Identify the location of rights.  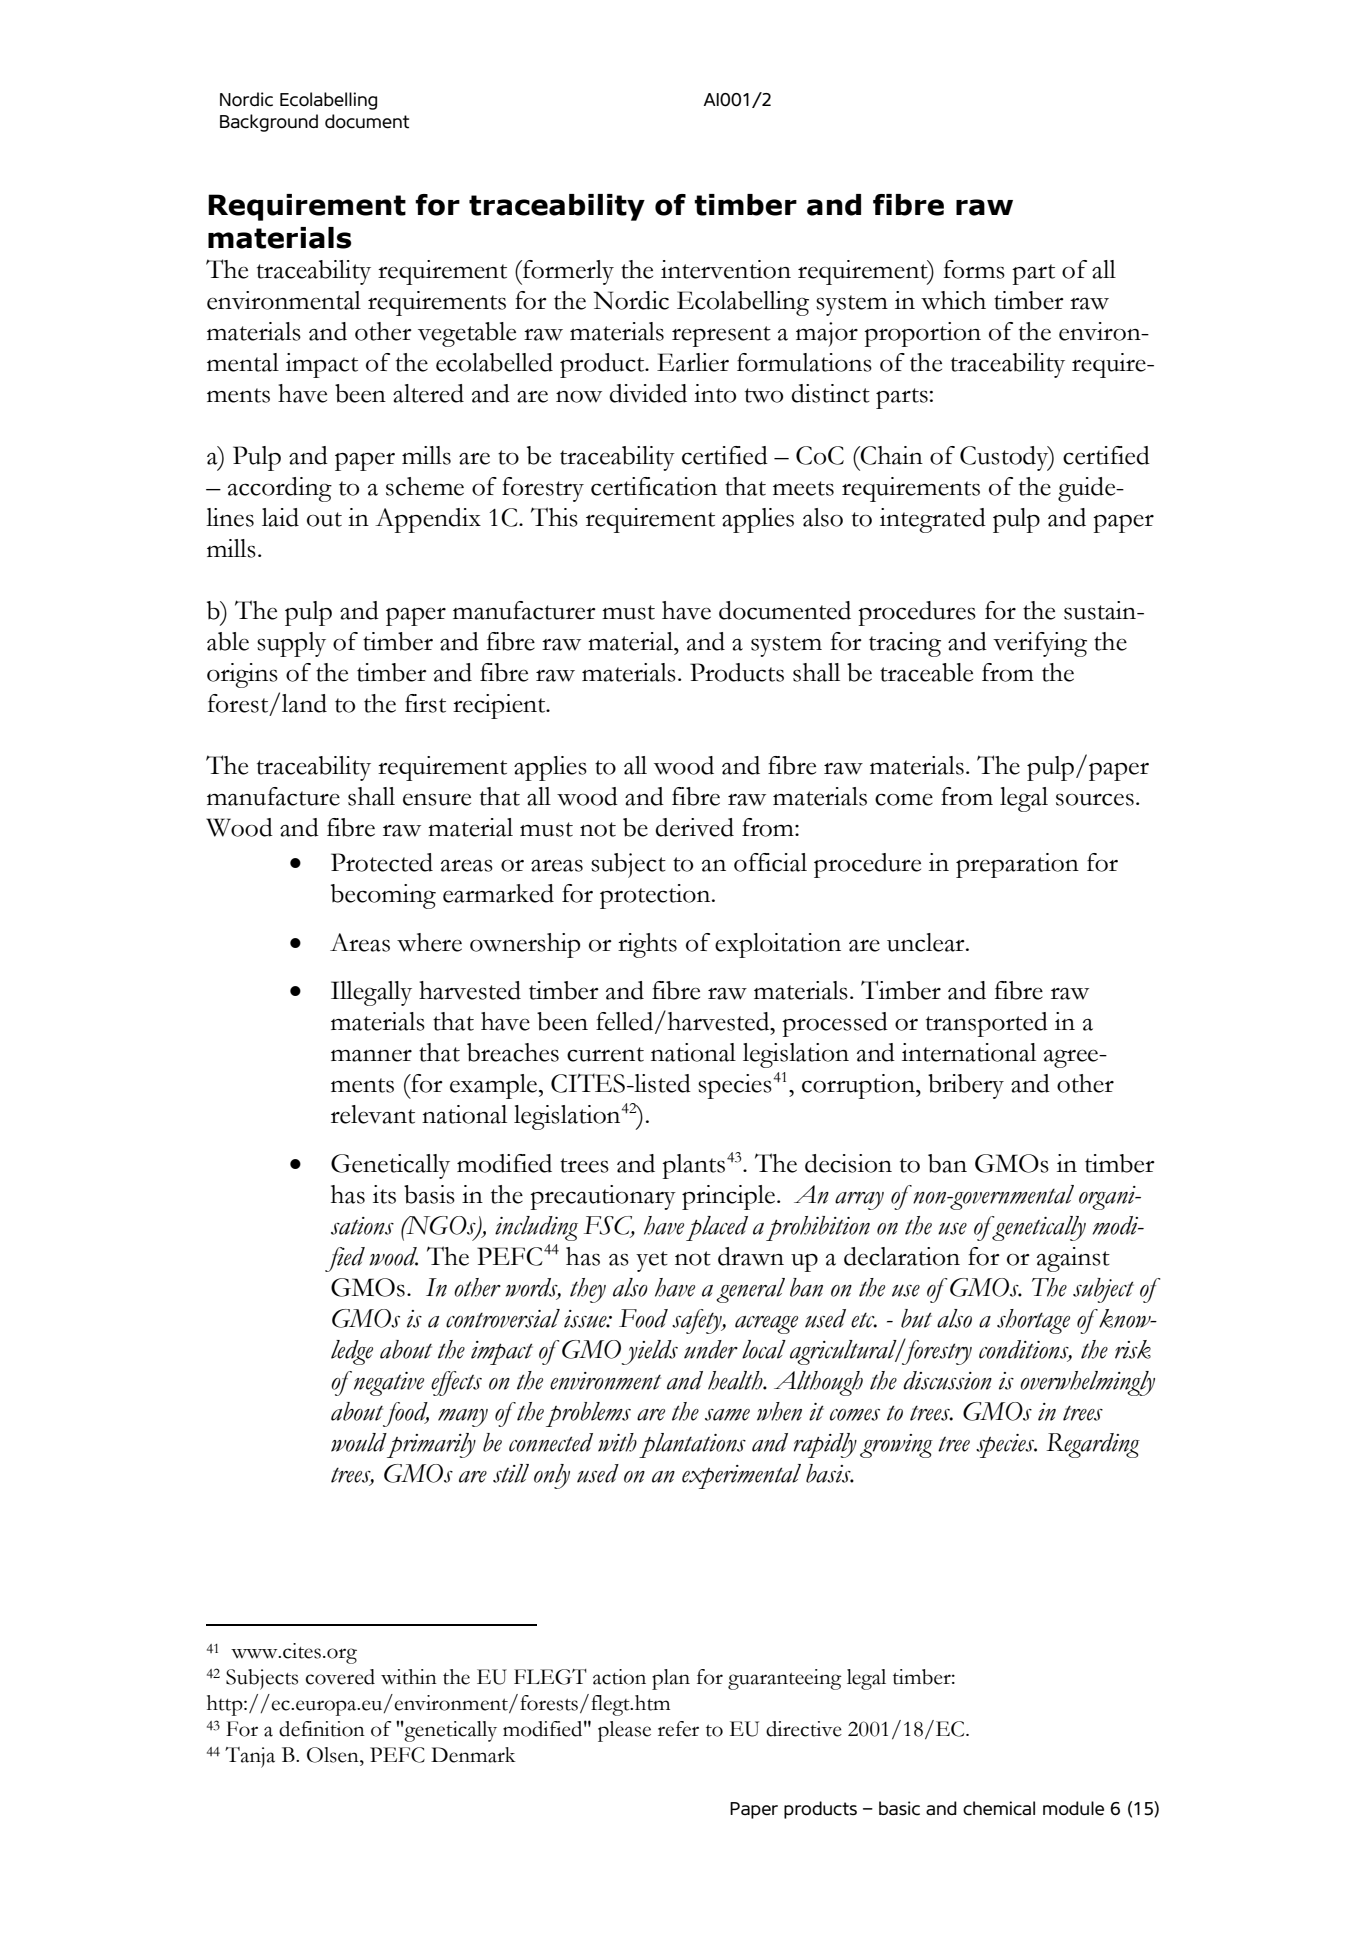
(647, 945).
